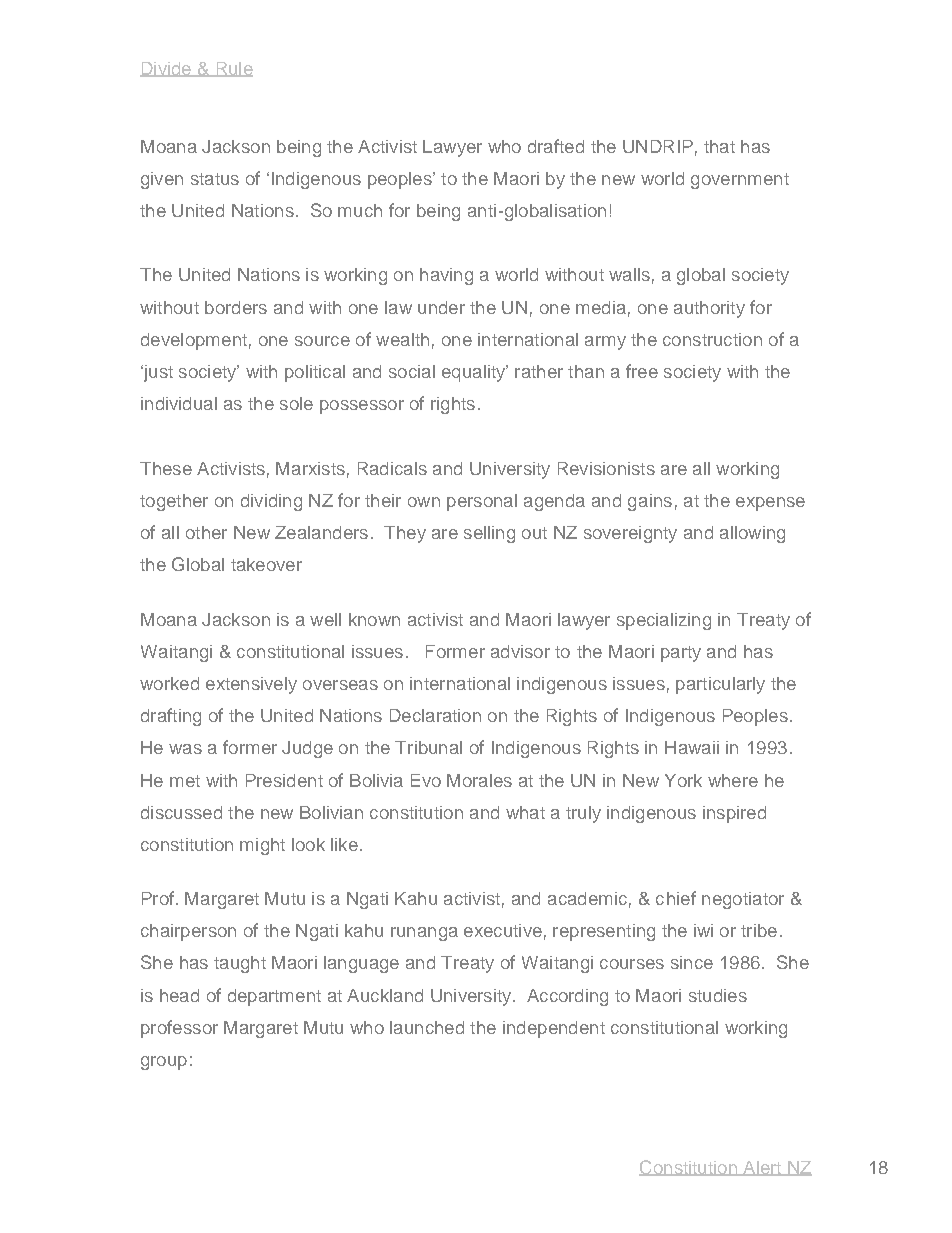  Describe the element at coordinates (233, 69) in the screenshot. I see `Rule` at that location.
